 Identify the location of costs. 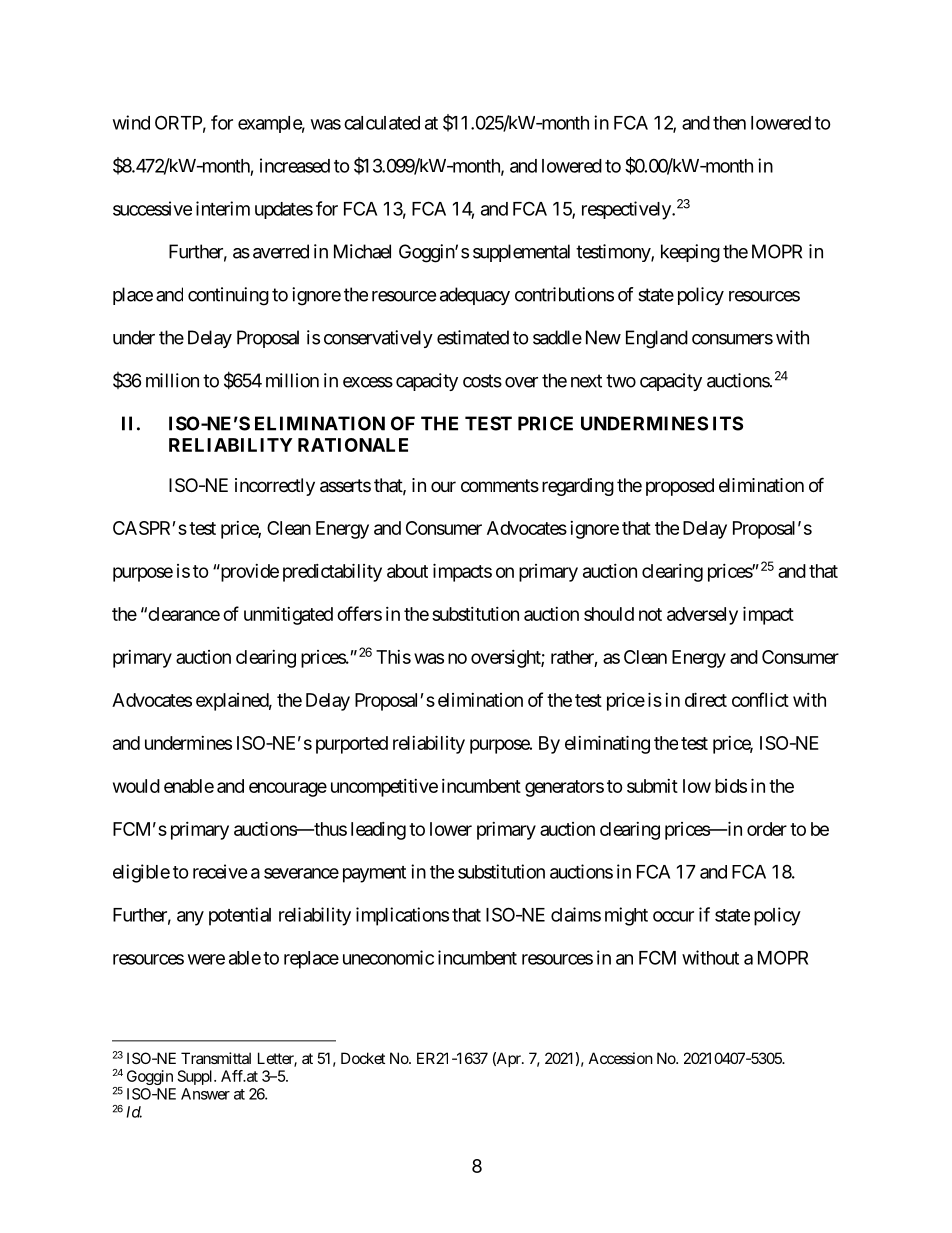
(482, 381).
